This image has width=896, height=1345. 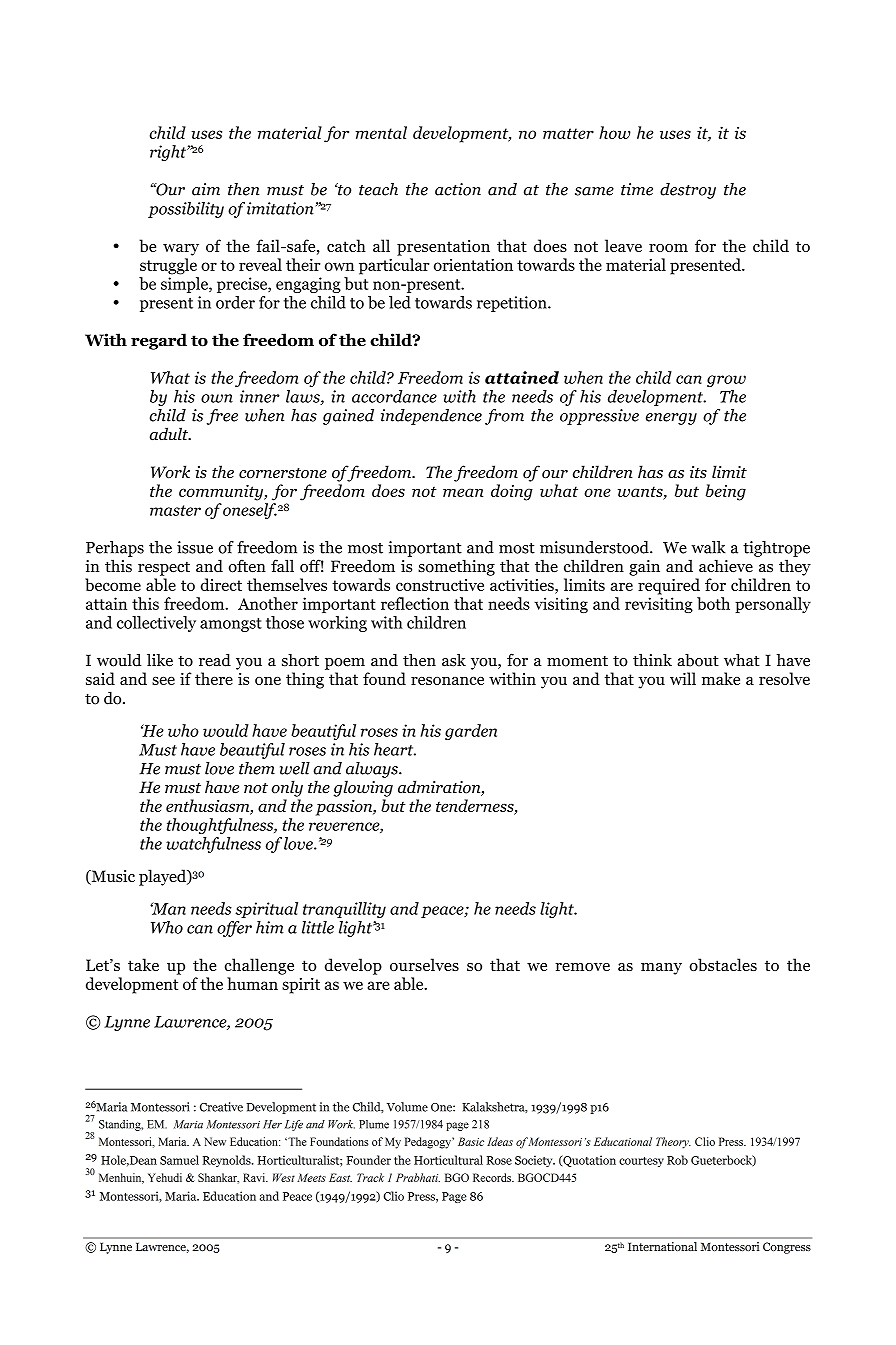 What do you see at coordinates (206, 189) in the image?
I see `aim` at bounding box center [206, 189].
